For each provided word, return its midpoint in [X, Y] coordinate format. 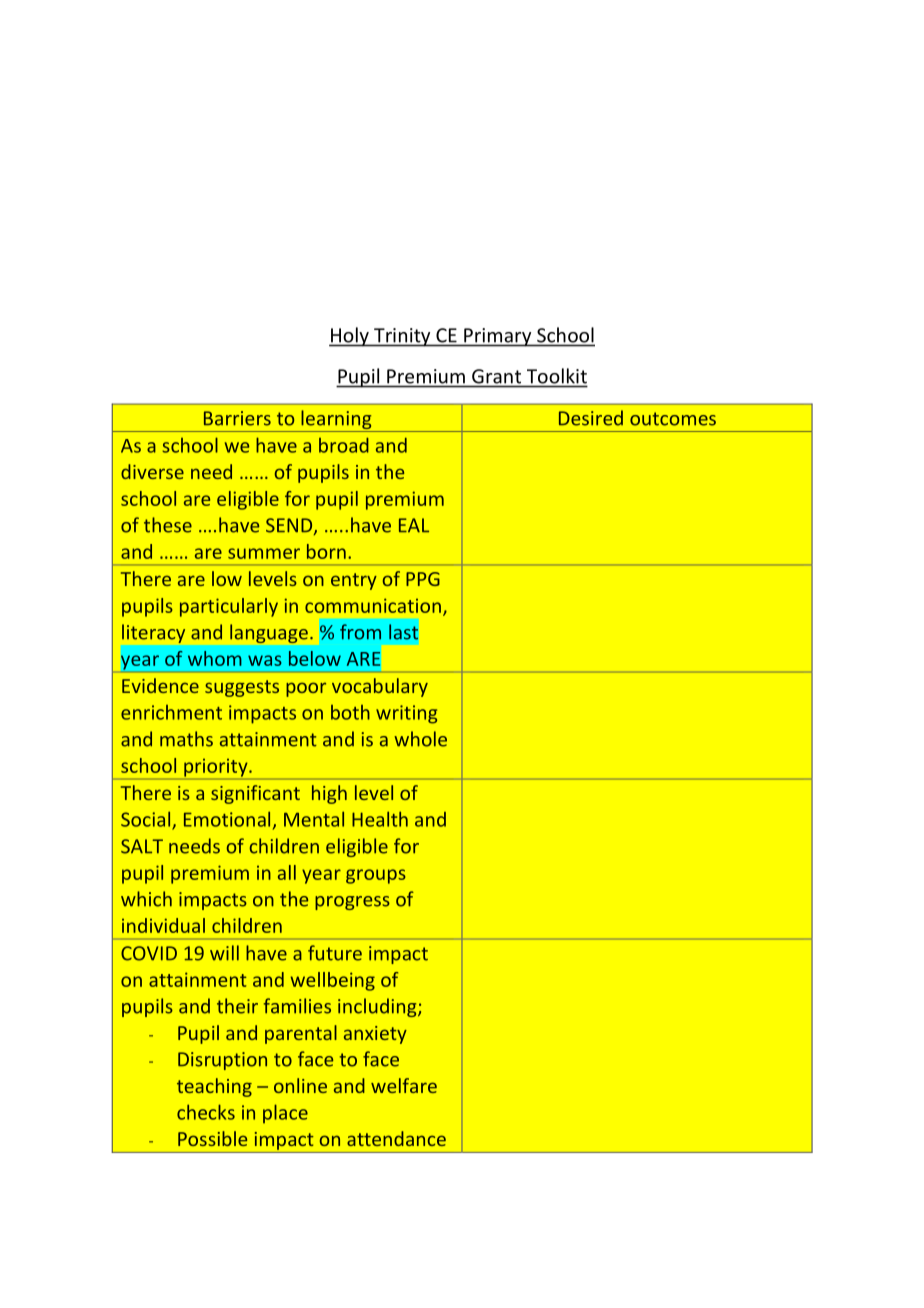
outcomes [673, 419]
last [403, 632]
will [224, 953]
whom [215, 658]
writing [406, 714]
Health [380, 819]
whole [420, 739]
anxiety [375, 1035]
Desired [591, 418]
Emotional [227, 819]
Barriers [237, 418]
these [168, 525]
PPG [423, 579]
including [378, 1007]
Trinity [402, 337]
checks [206, 1112]
